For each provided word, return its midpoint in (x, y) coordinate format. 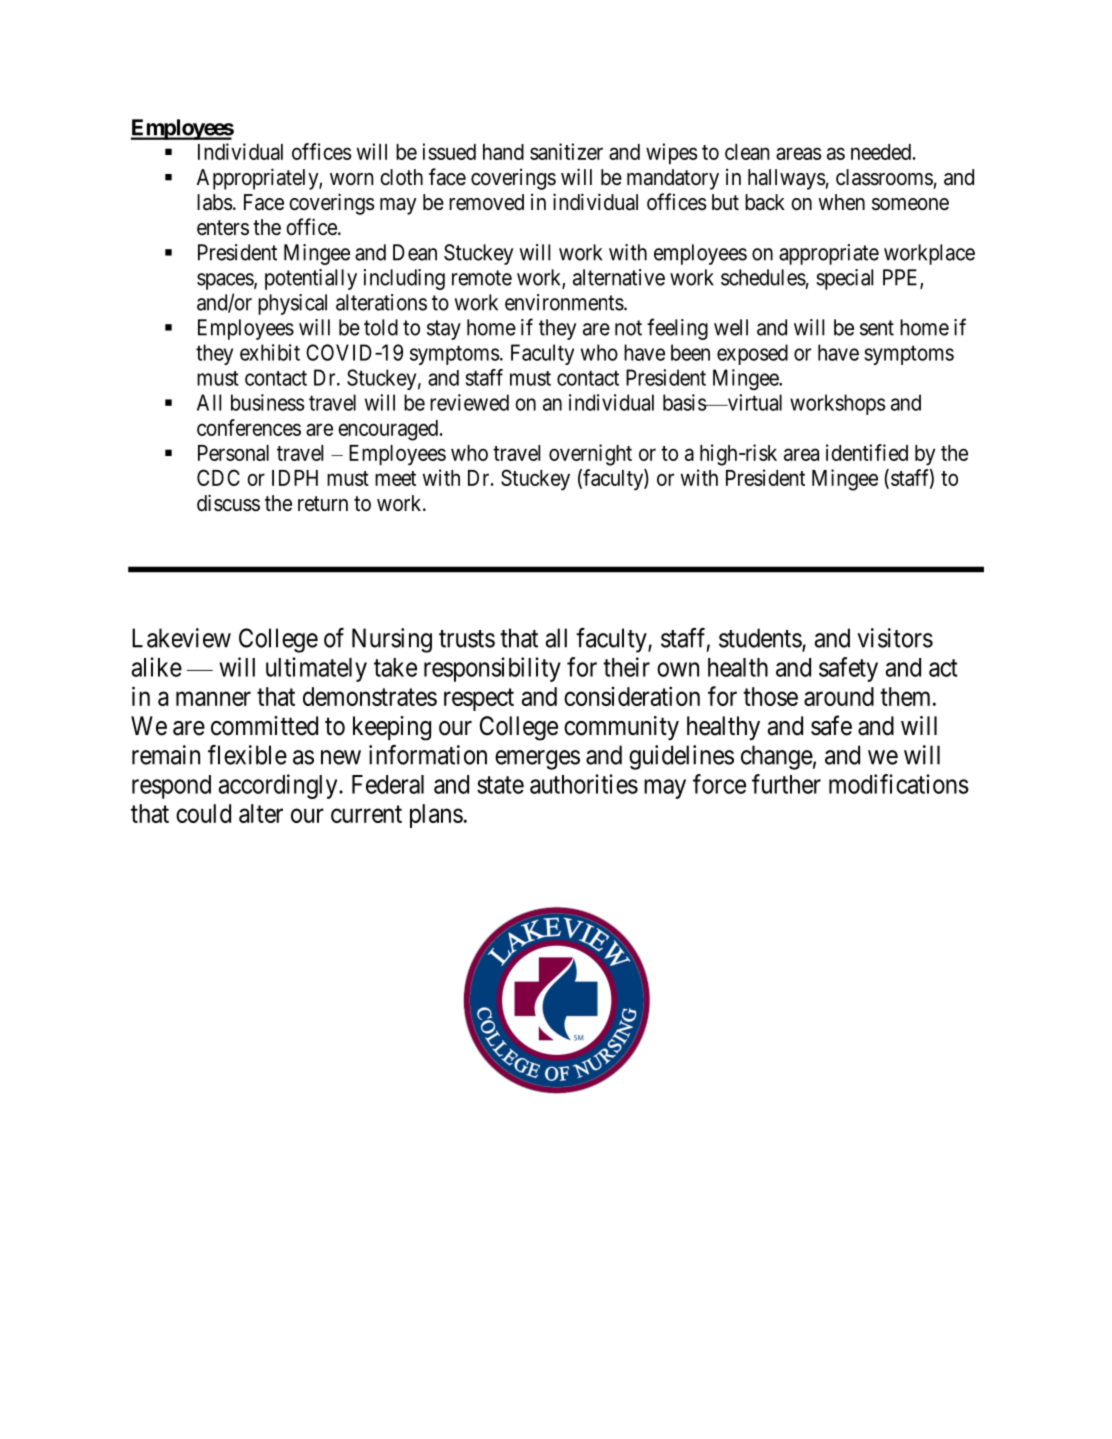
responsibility (492, 669)
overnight (590, 455)
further (786, 784)
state (500, 785)
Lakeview (181, 638)
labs (215, 202)
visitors (895, 638)
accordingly (279, 786)
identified (867, 452)
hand (503, 152)
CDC (218, 477)
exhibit (270, 352)
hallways (787, 179)
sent (877, 328)
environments (564, 302)
